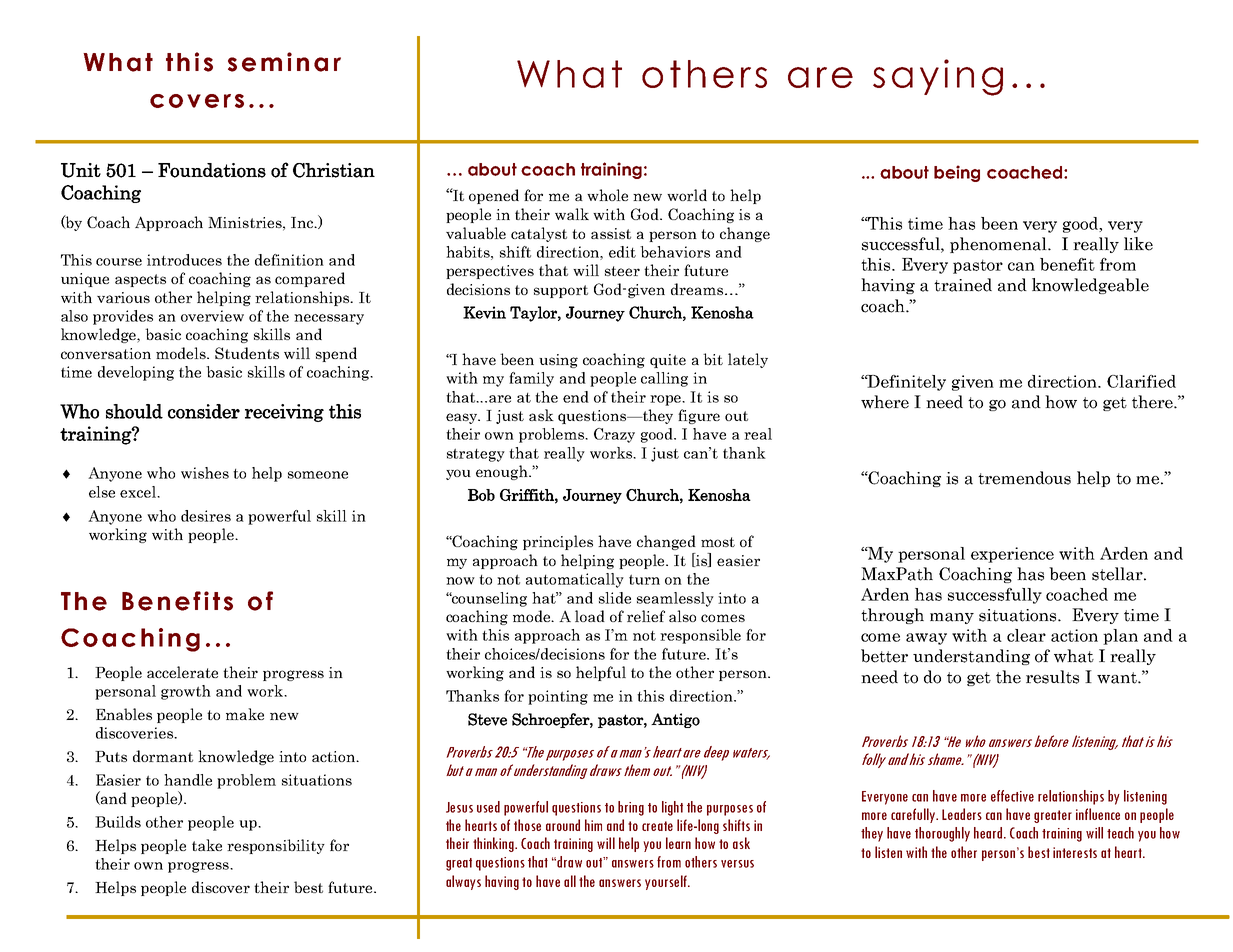 This screenshot has height=952, width=1233. I want to click on Clarified, so click(1141, 381).
